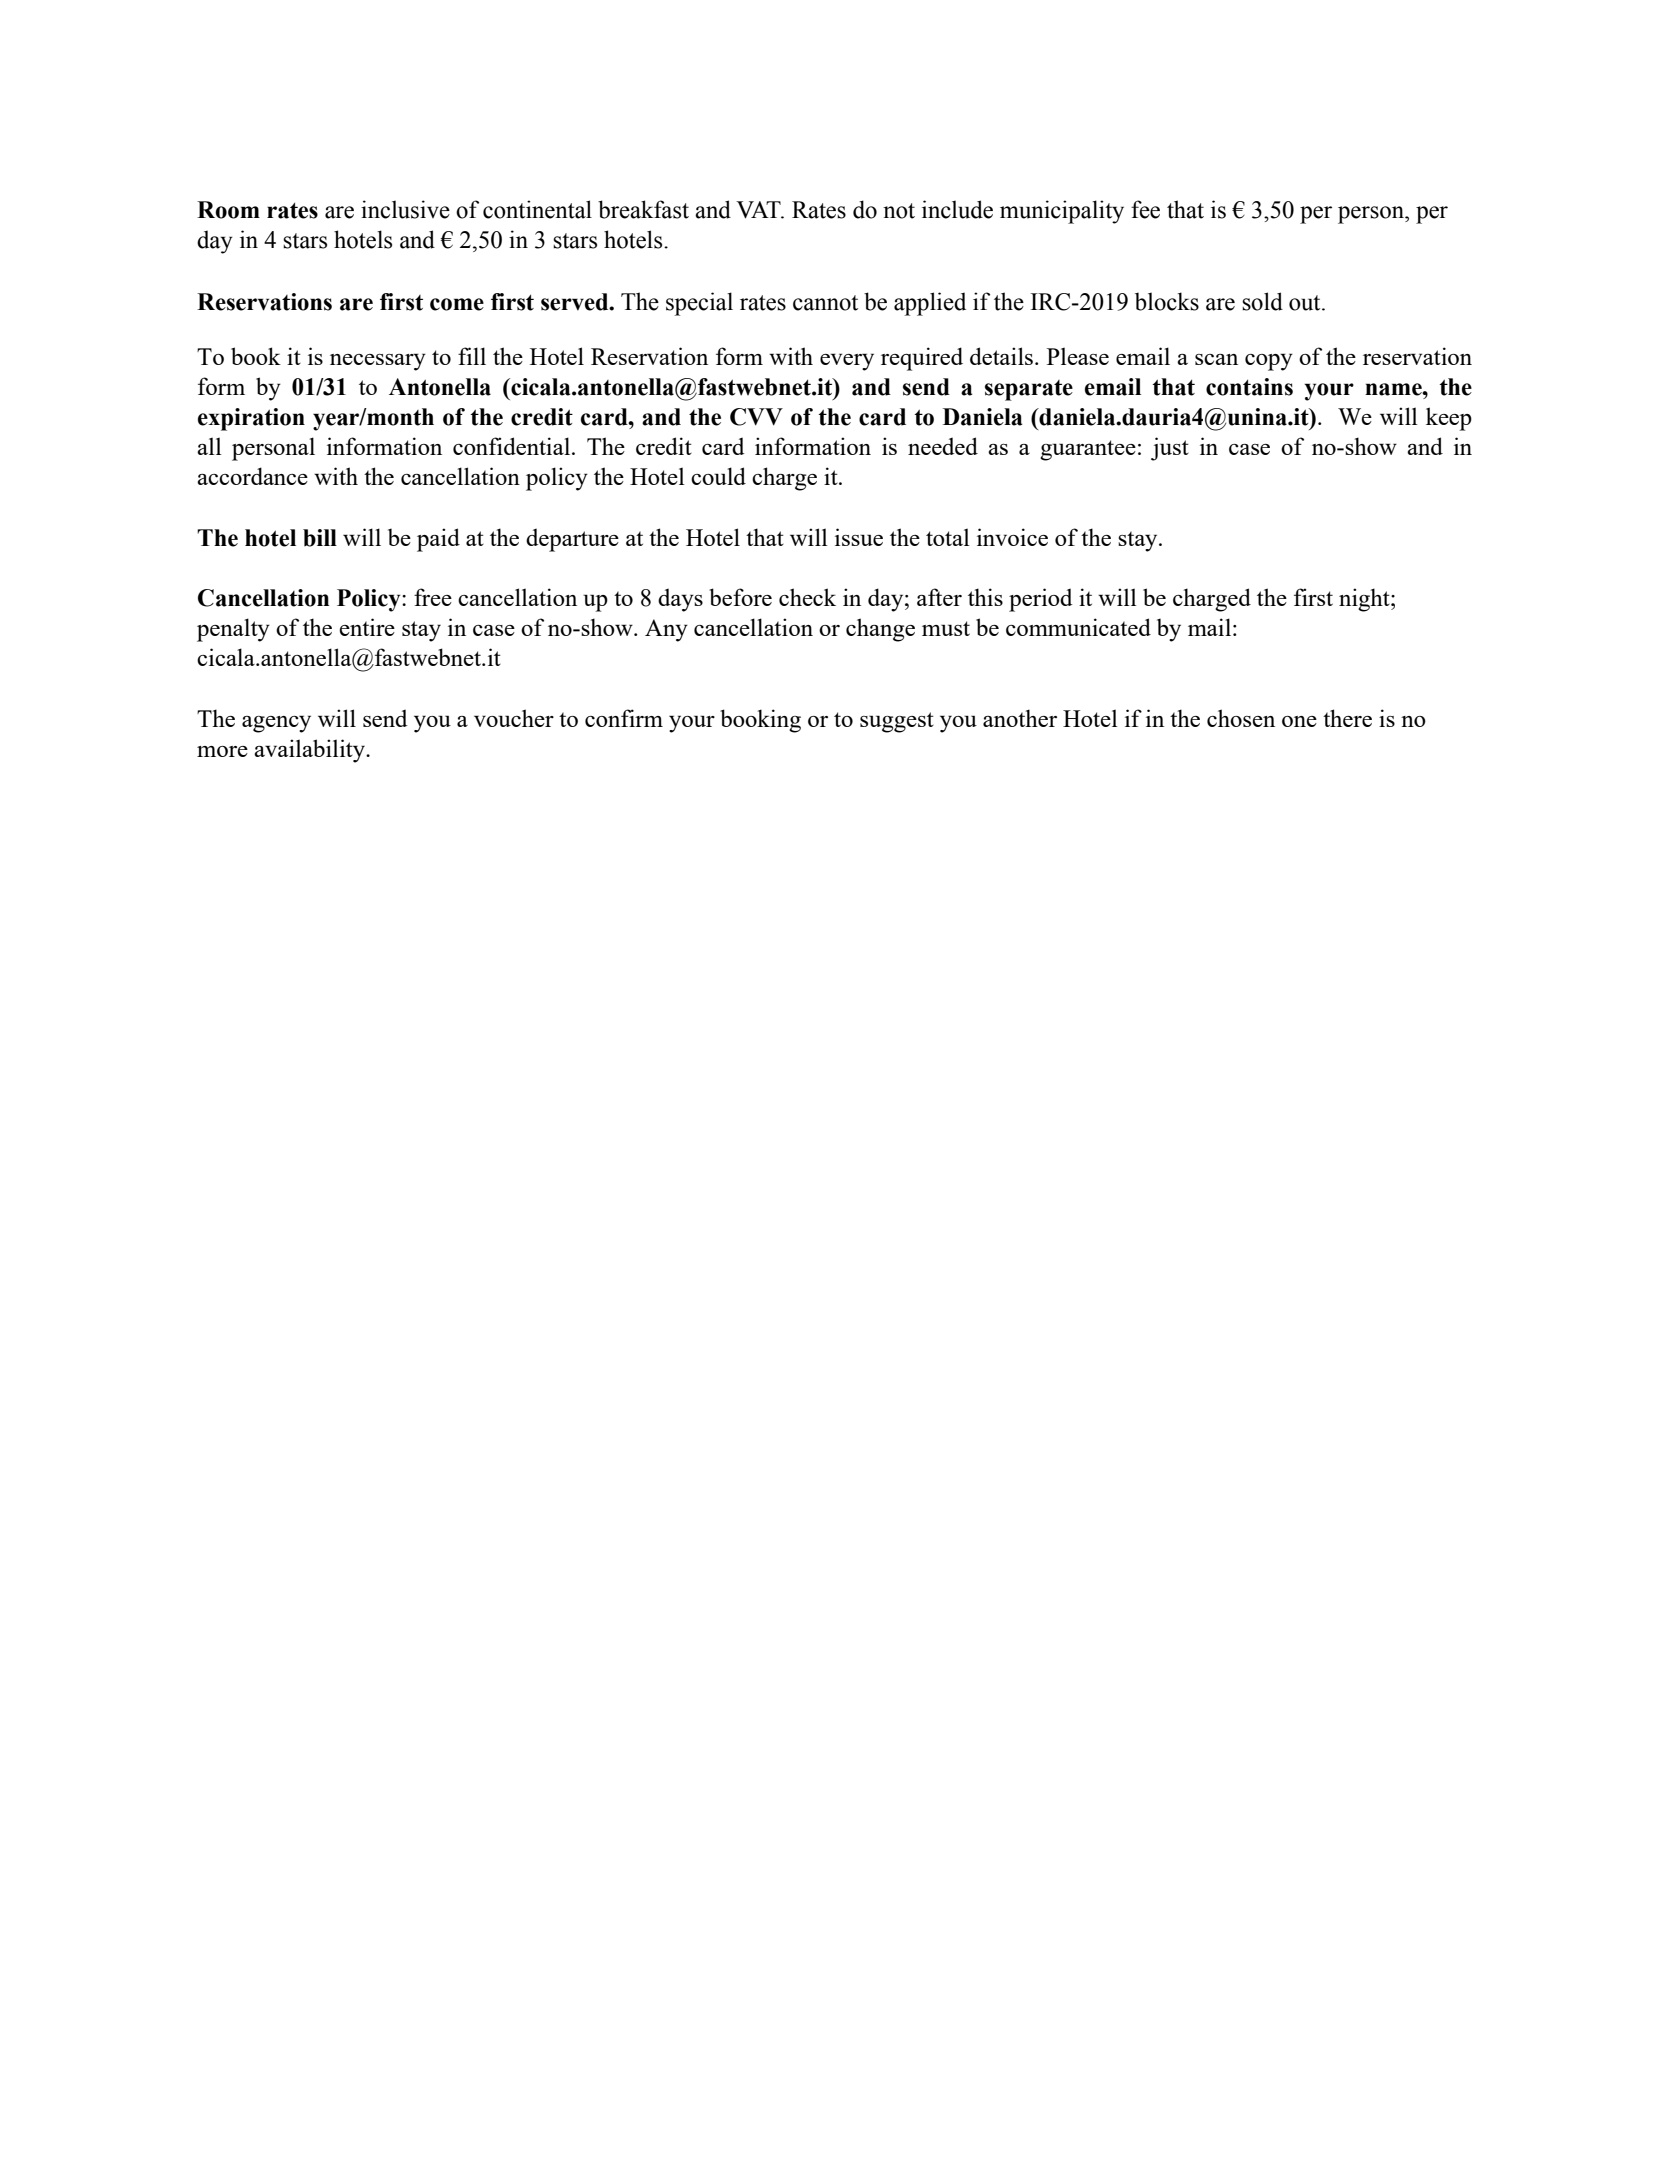  Describe the element at coordinates (320, 538) in the page. I see `bill` at that location.
